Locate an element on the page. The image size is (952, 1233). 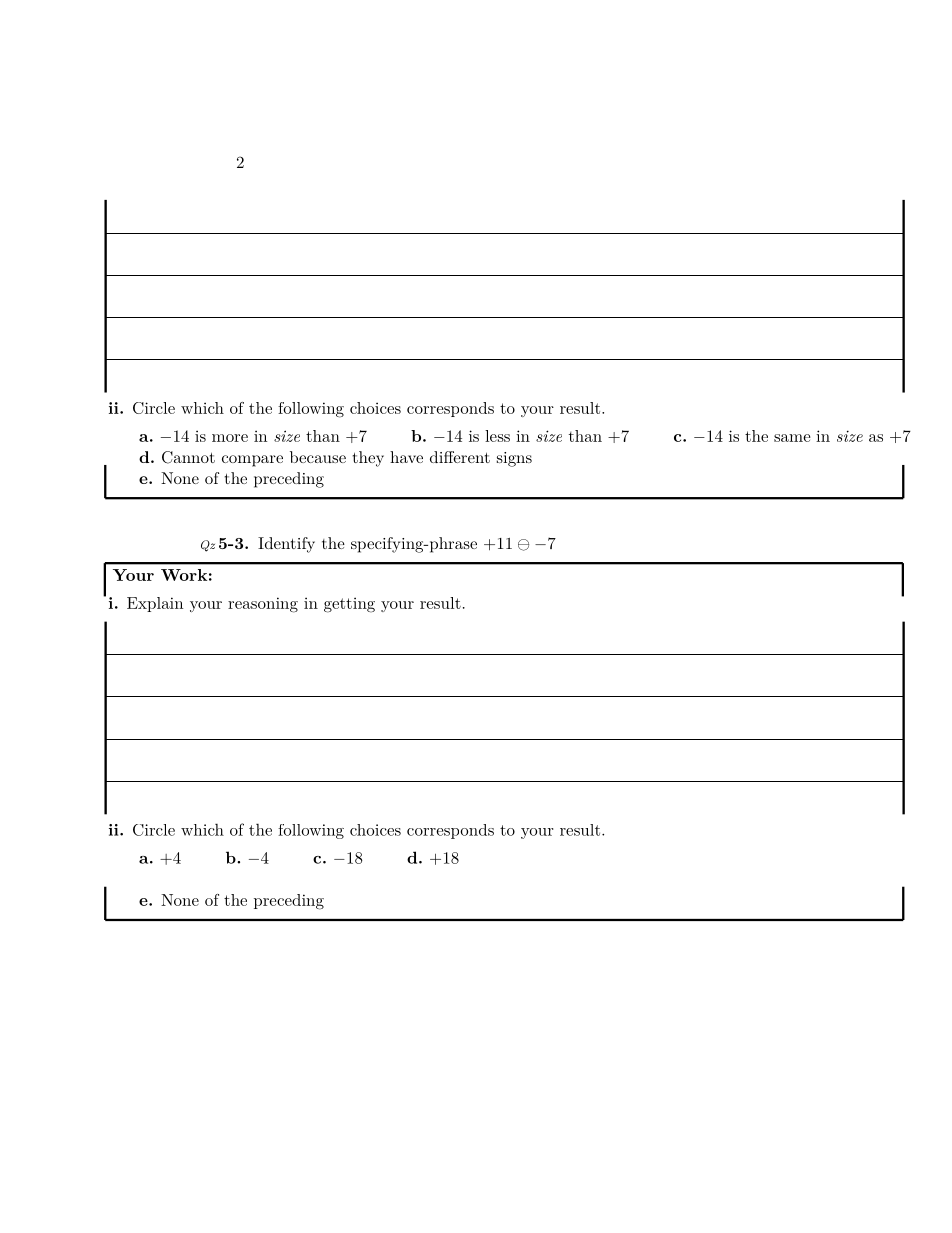
signs is located at coordinates (514, 459).
